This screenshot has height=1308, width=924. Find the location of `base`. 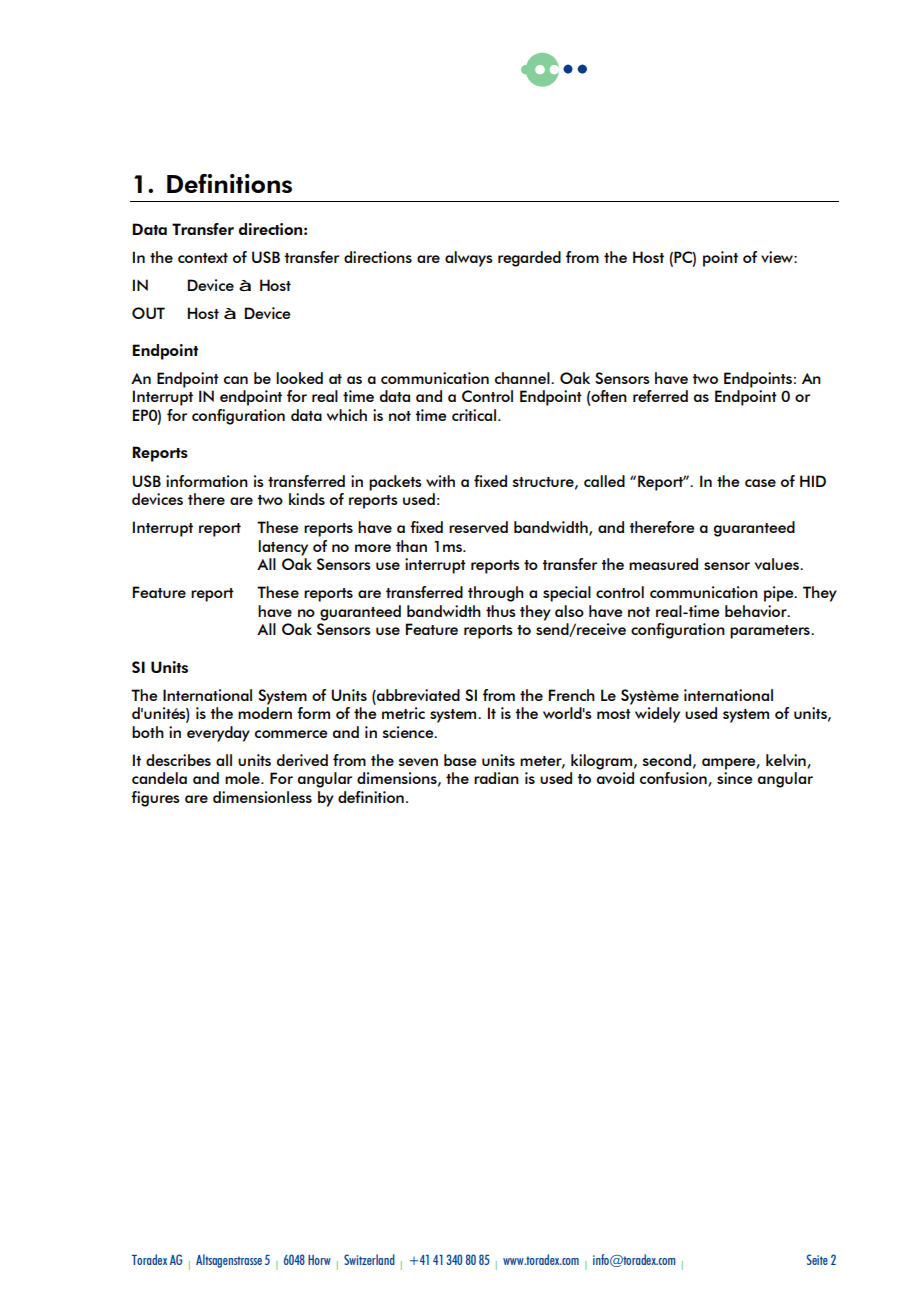

base is located at coordinates (460, 760).
